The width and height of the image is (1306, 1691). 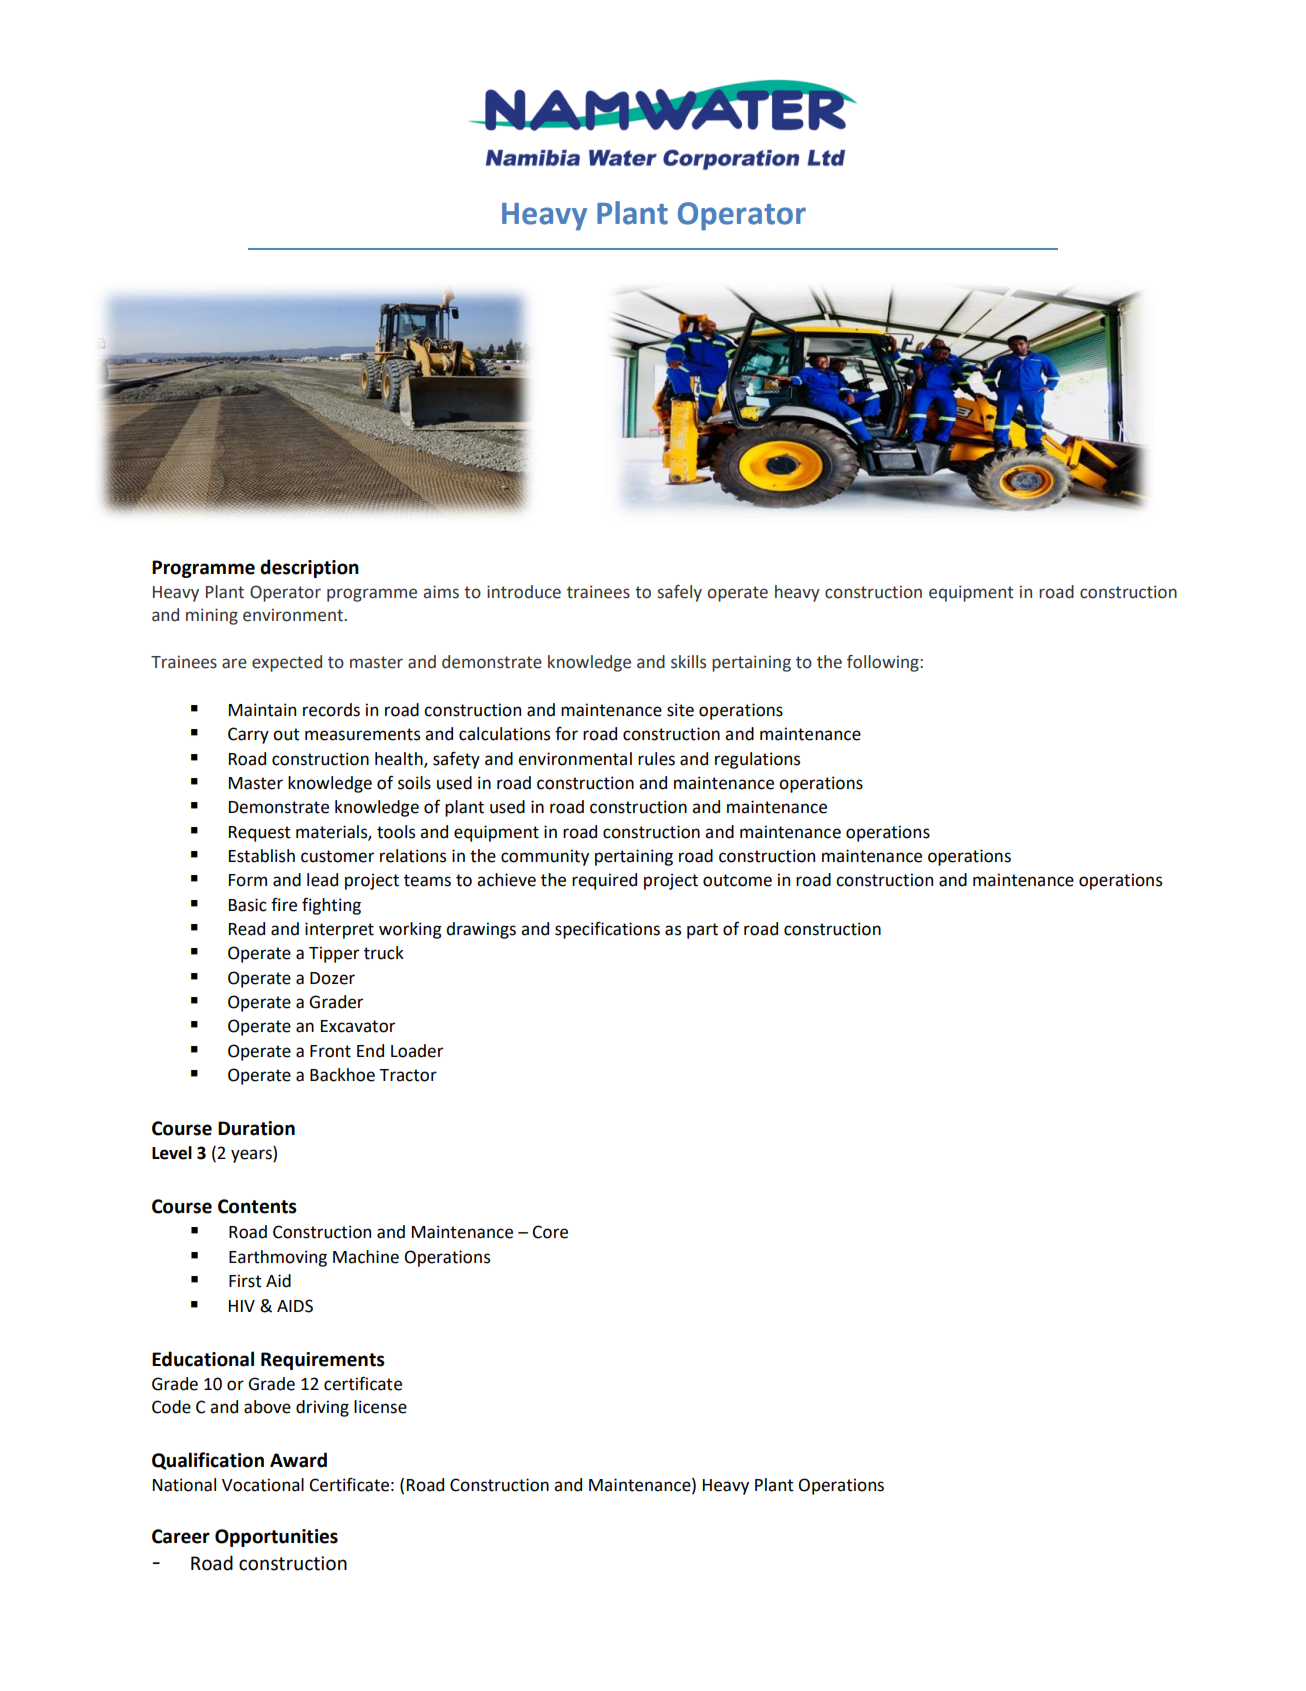 What do you see at coordinates (248, 905) in the image?
I see `Basic` at bounding box center [248, 905].
